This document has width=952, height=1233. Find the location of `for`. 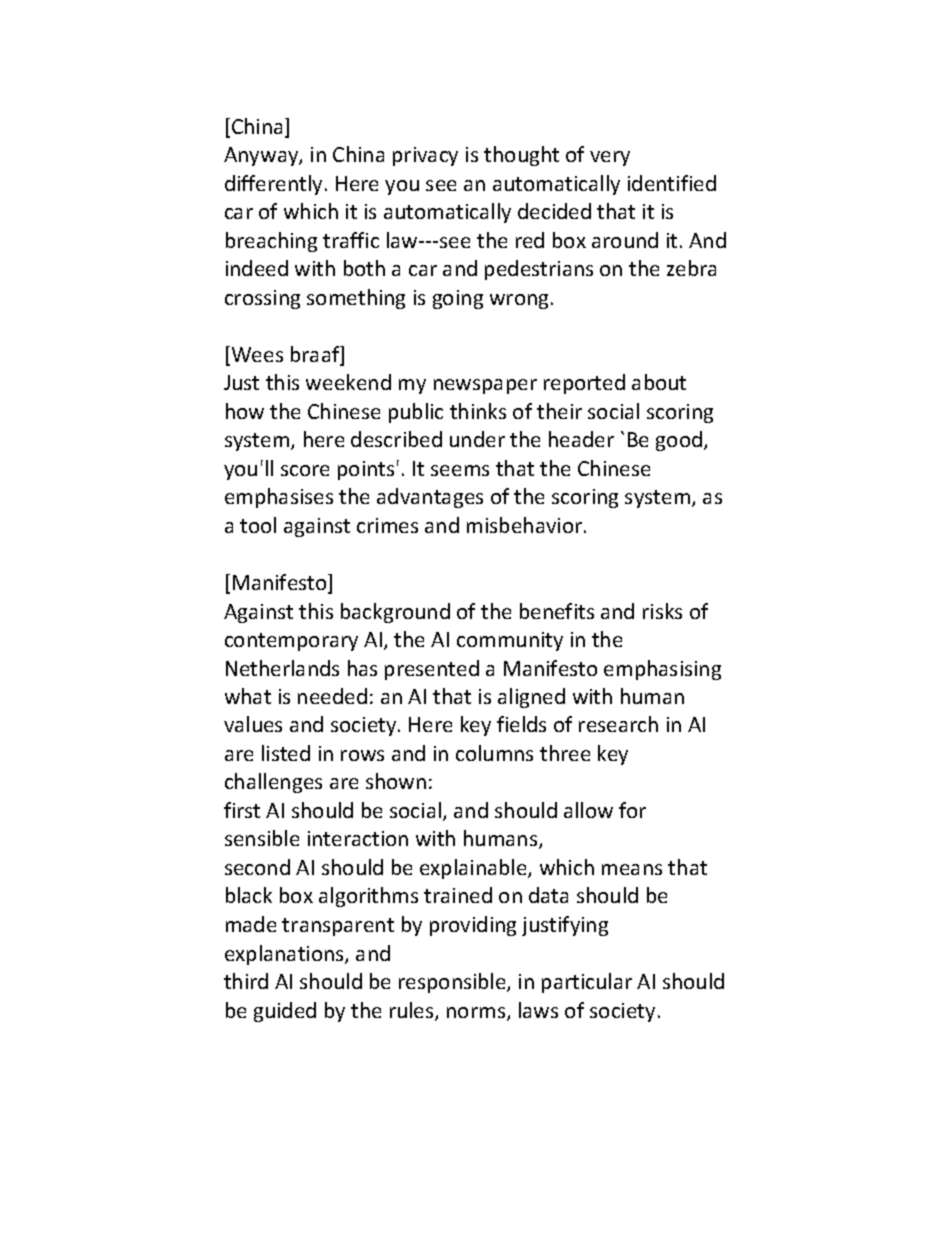

for is located at coordinates (632, 810).
